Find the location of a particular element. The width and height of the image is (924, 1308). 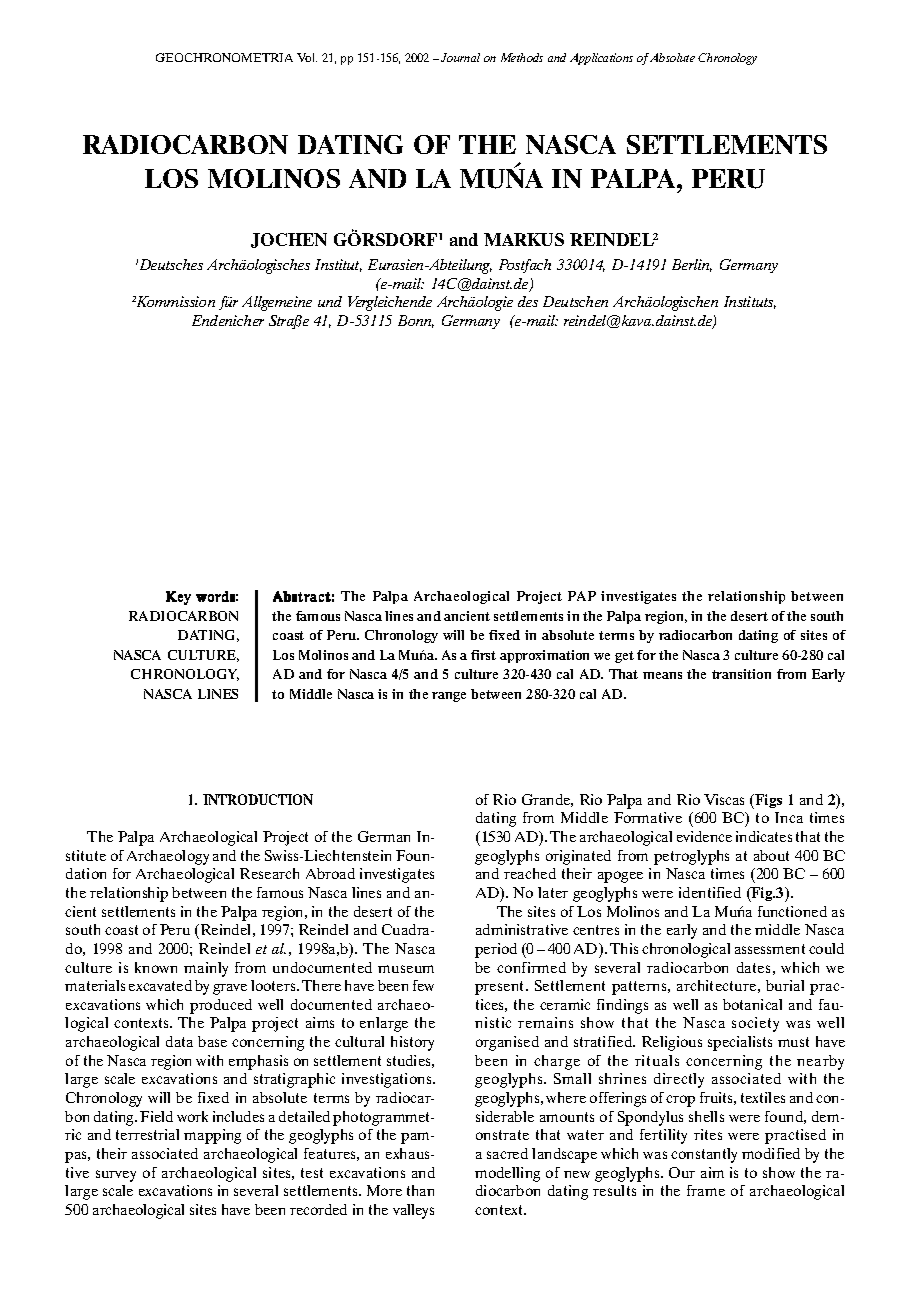

INTRODUCTION is located at coordinates (258, 799).
